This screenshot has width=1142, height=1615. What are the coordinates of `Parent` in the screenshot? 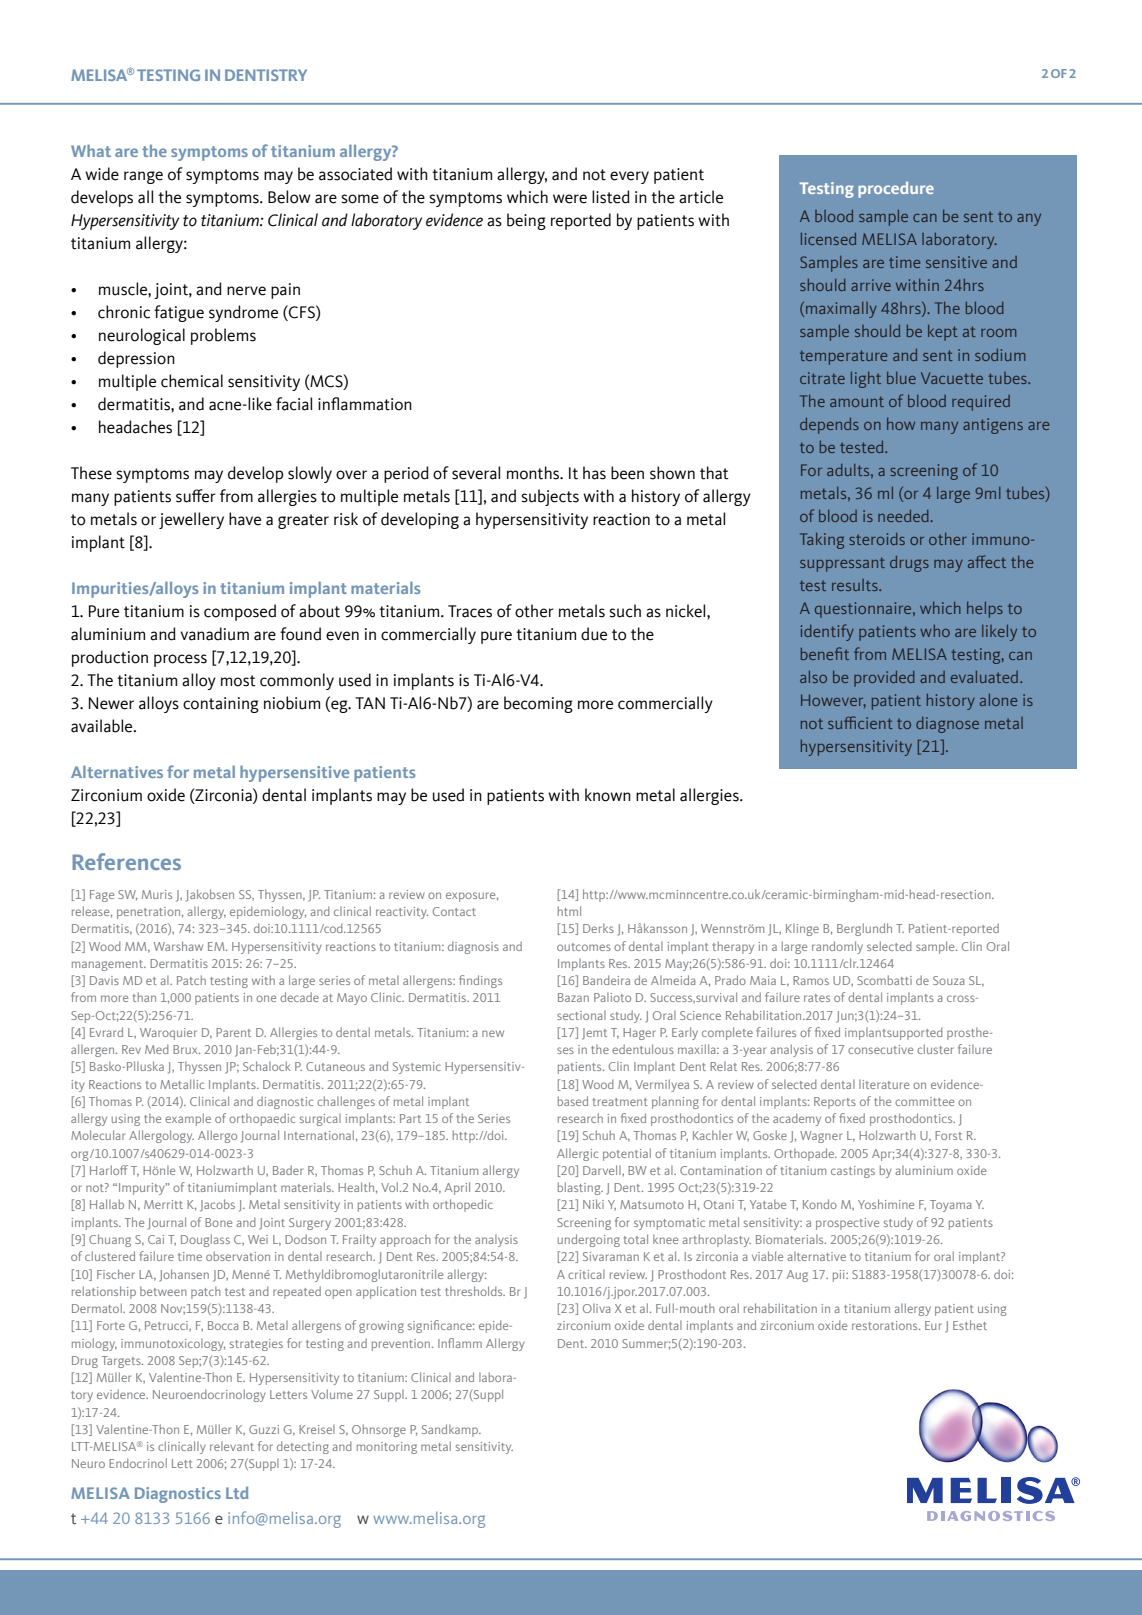 It's located at (233, 1032).
